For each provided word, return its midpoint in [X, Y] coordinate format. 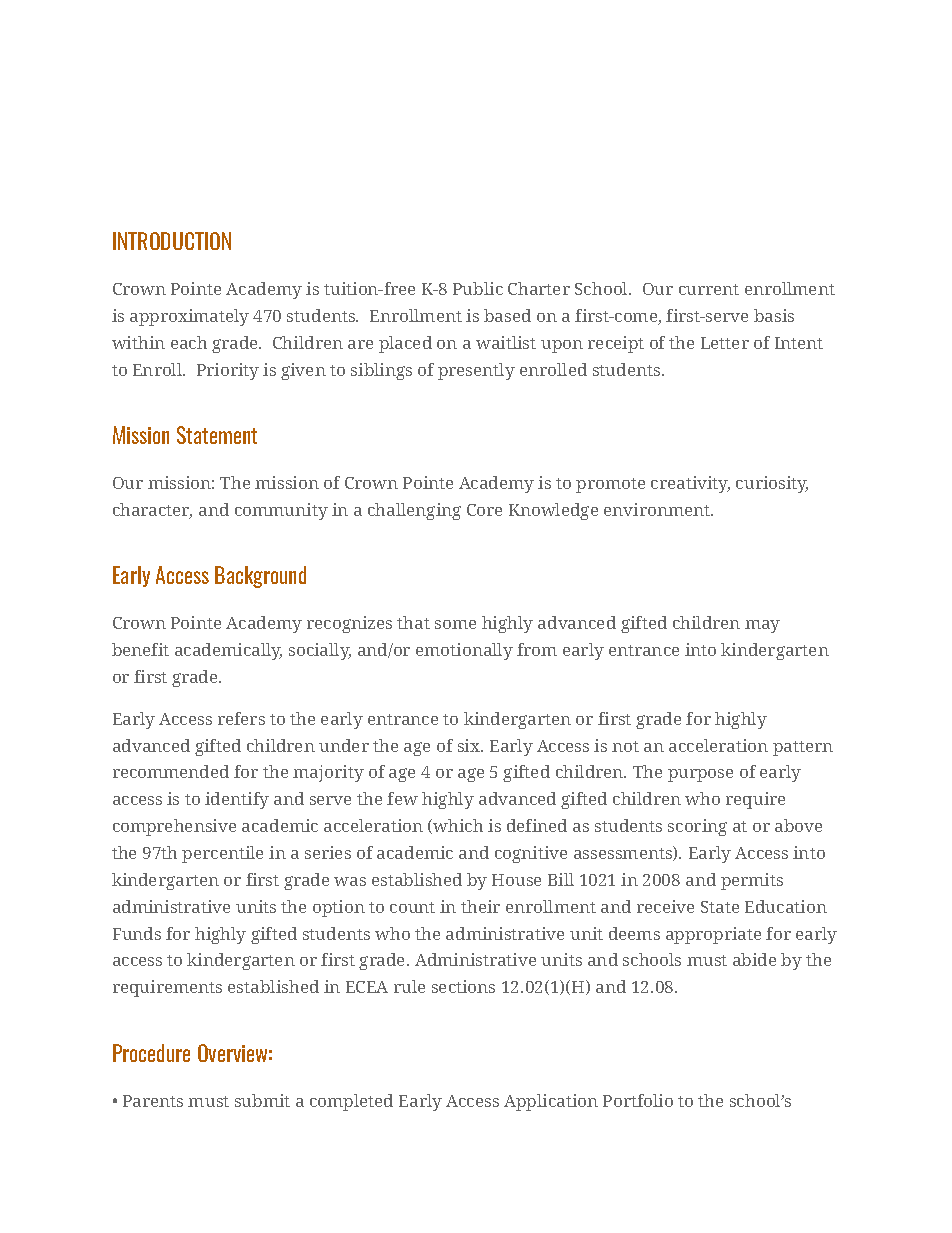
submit [262, 1100]
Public [478, 288]
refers [241, 718]
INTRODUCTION [172, 241]
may [762, 626]
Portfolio [638, 1100]
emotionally [464, 651]
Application [551, 1102]
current [709, 289]
